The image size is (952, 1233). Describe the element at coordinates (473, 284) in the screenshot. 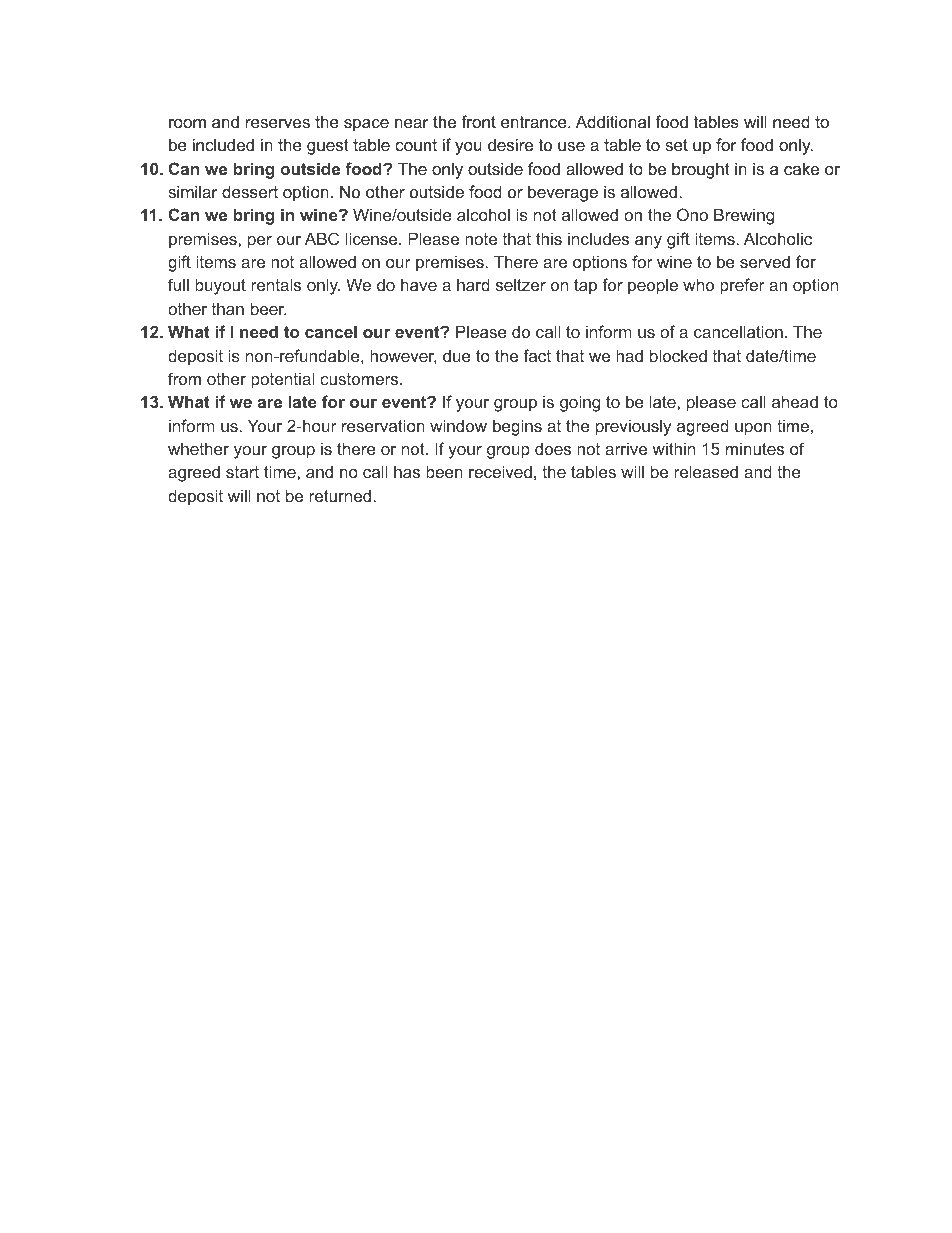

I see `hard` at that location.
